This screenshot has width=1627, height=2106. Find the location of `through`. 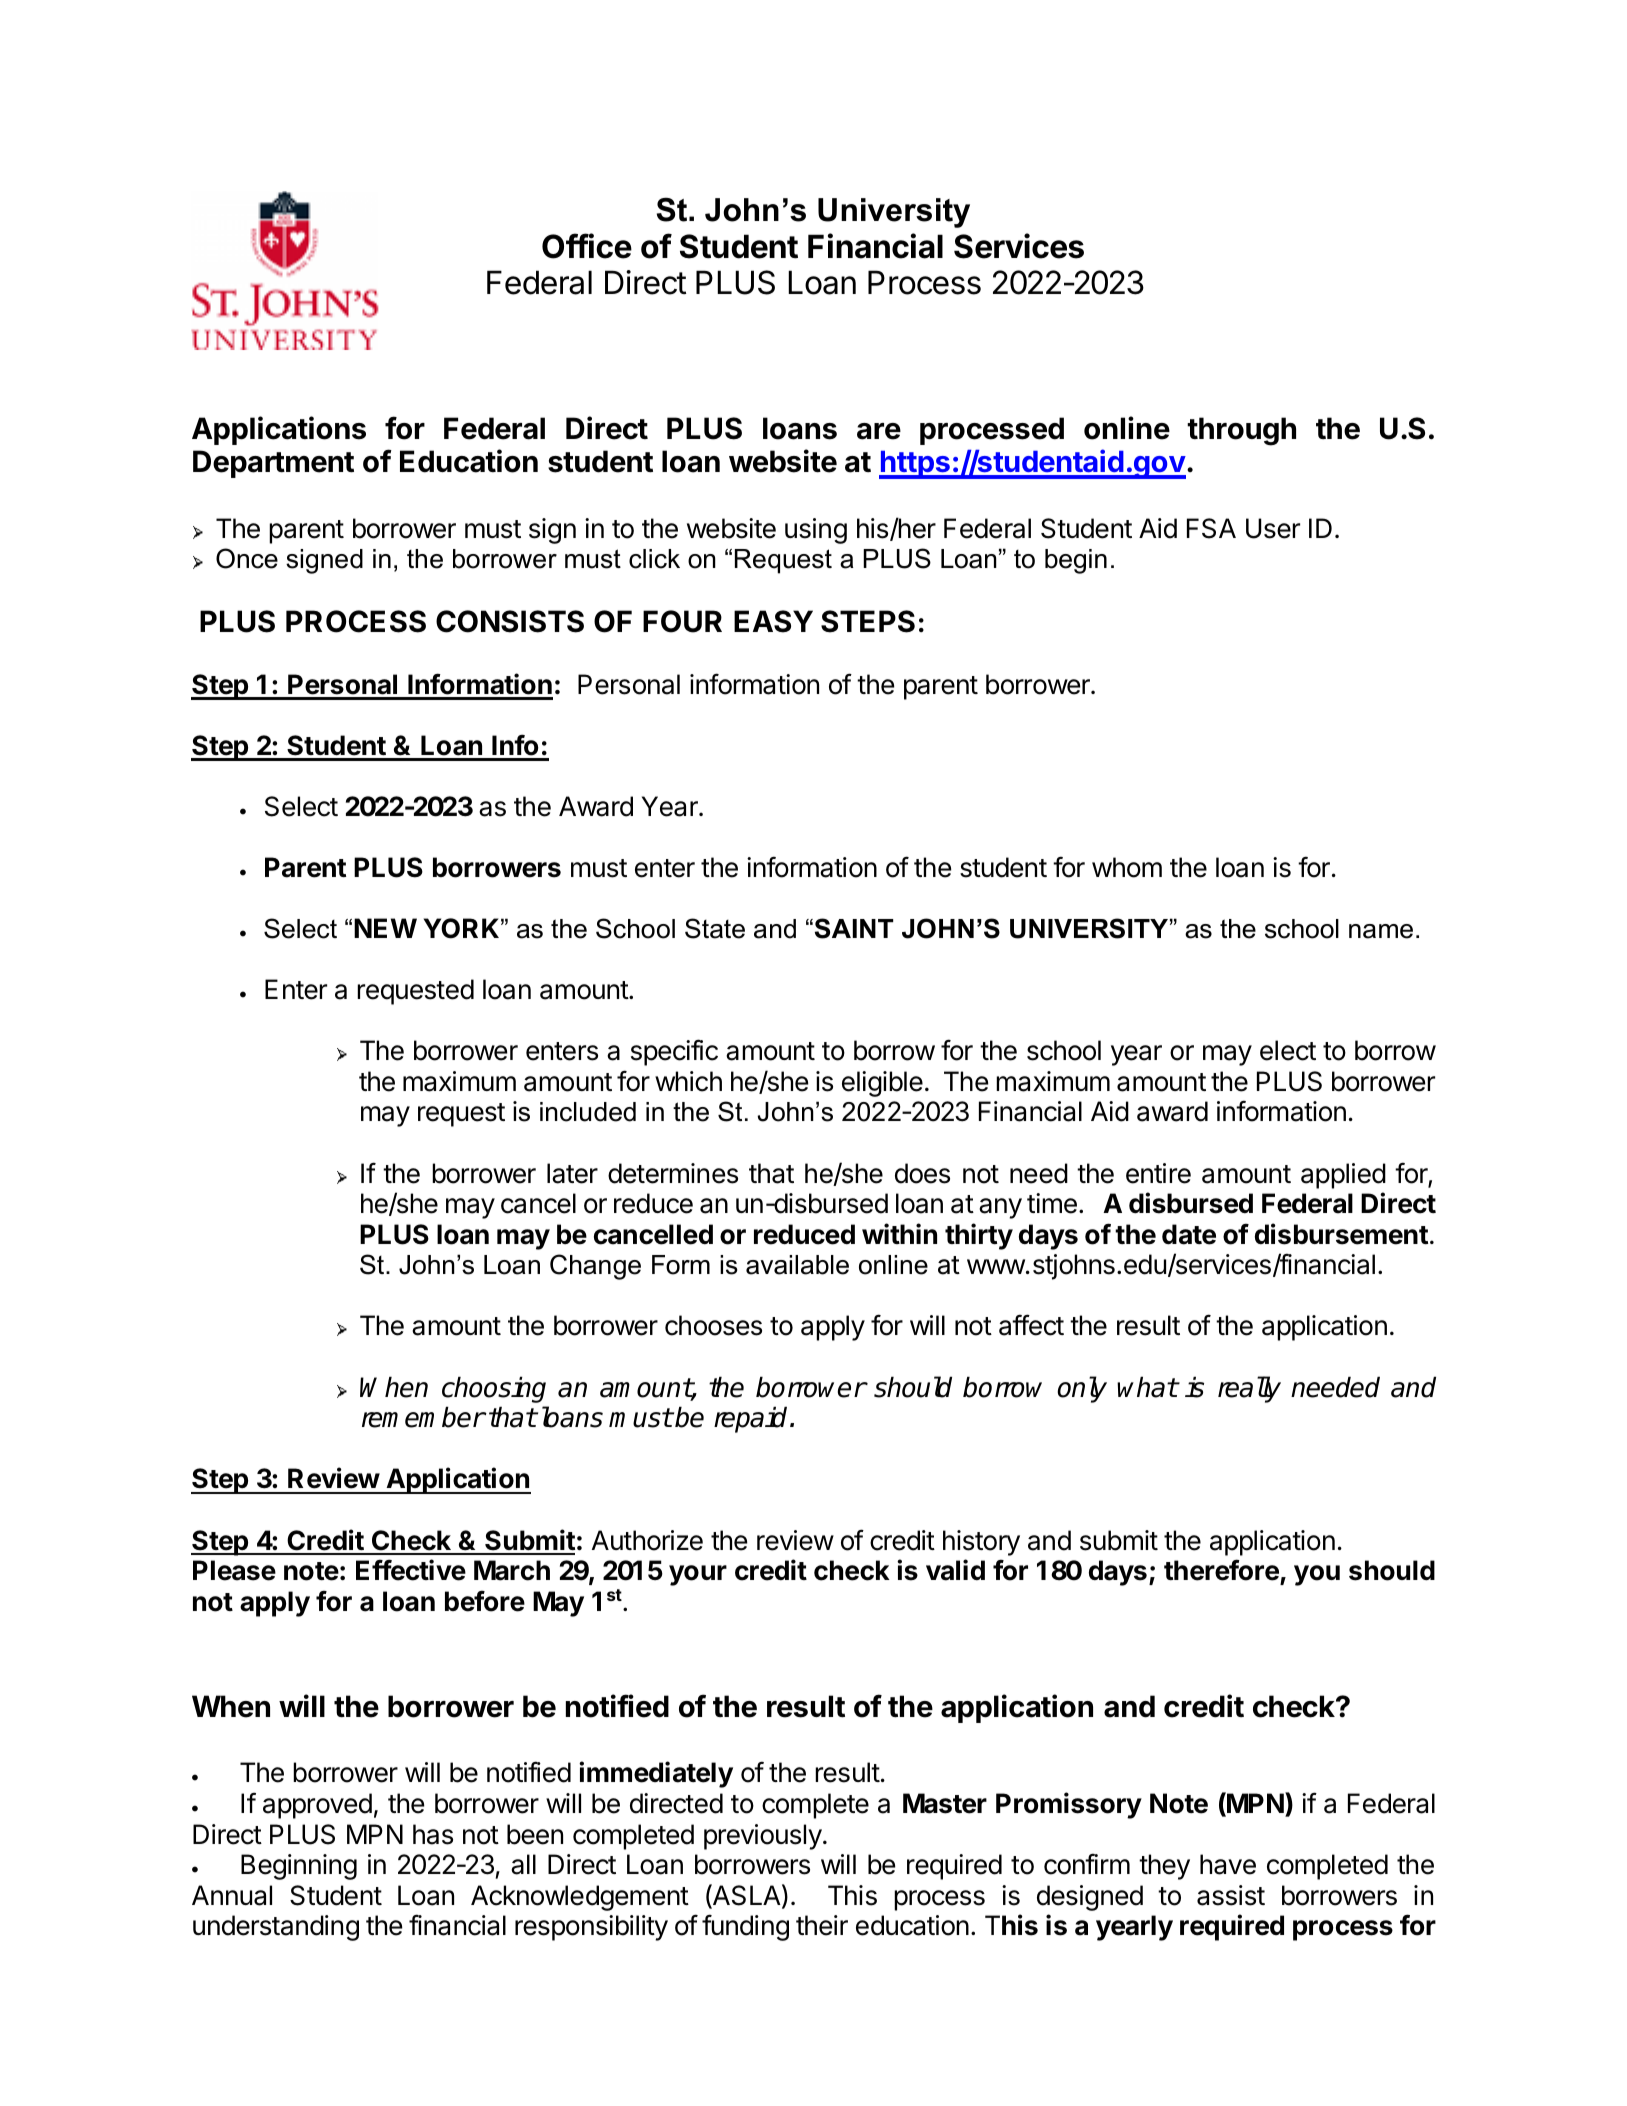

through is located at coordinates (1241, 431).
